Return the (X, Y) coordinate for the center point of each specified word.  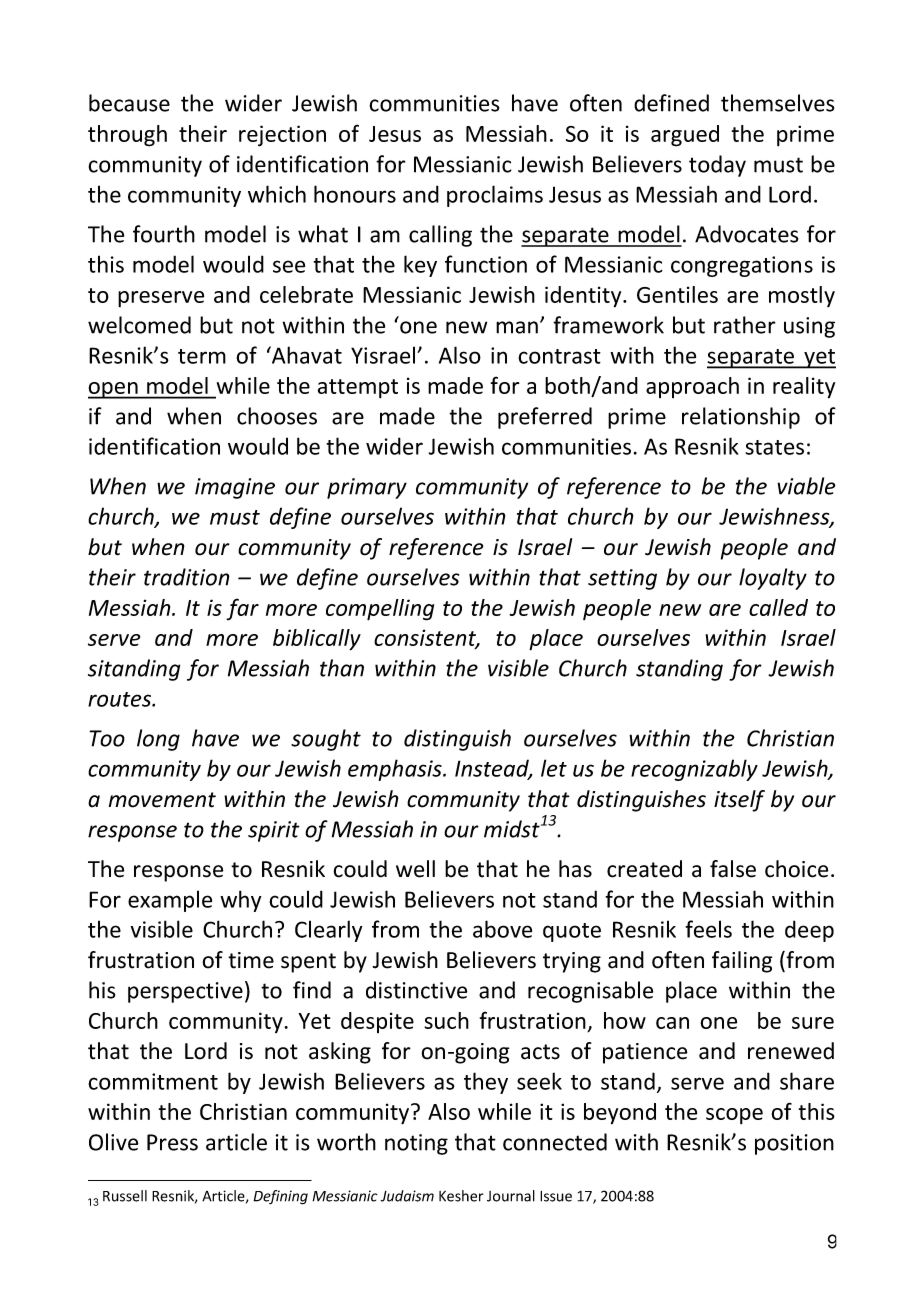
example (170, 901)
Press (172, 1142)
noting (416, 1144)
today (717, 166)
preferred (545, 418)
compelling (380, 610)
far (242, 609)
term (202, 356)
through (127, 136)
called (778, 607)
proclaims (495, 196)
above (502, 929)
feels (708, 929)
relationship (741, 418)
